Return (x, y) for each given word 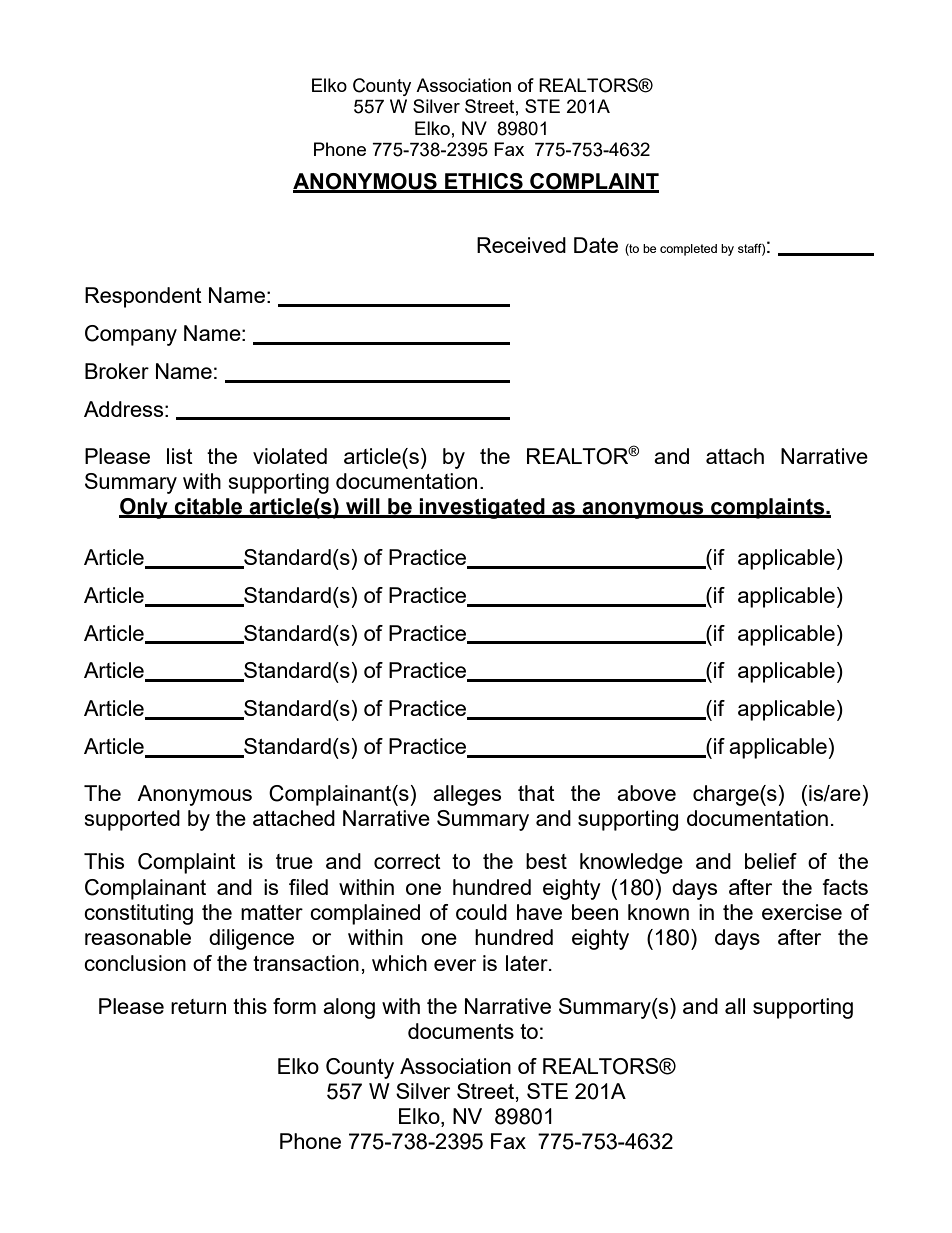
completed (688, 250)
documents (461, 1031)
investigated (482, 508)
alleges (467, 795)
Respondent (143, 297)
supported (132, 820)
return (198, 1006)
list (180, 456)
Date (596, 245)
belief (771, 861)
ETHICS (484, 182)
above (646, 793)
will (363, 507)
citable (209, 507)
